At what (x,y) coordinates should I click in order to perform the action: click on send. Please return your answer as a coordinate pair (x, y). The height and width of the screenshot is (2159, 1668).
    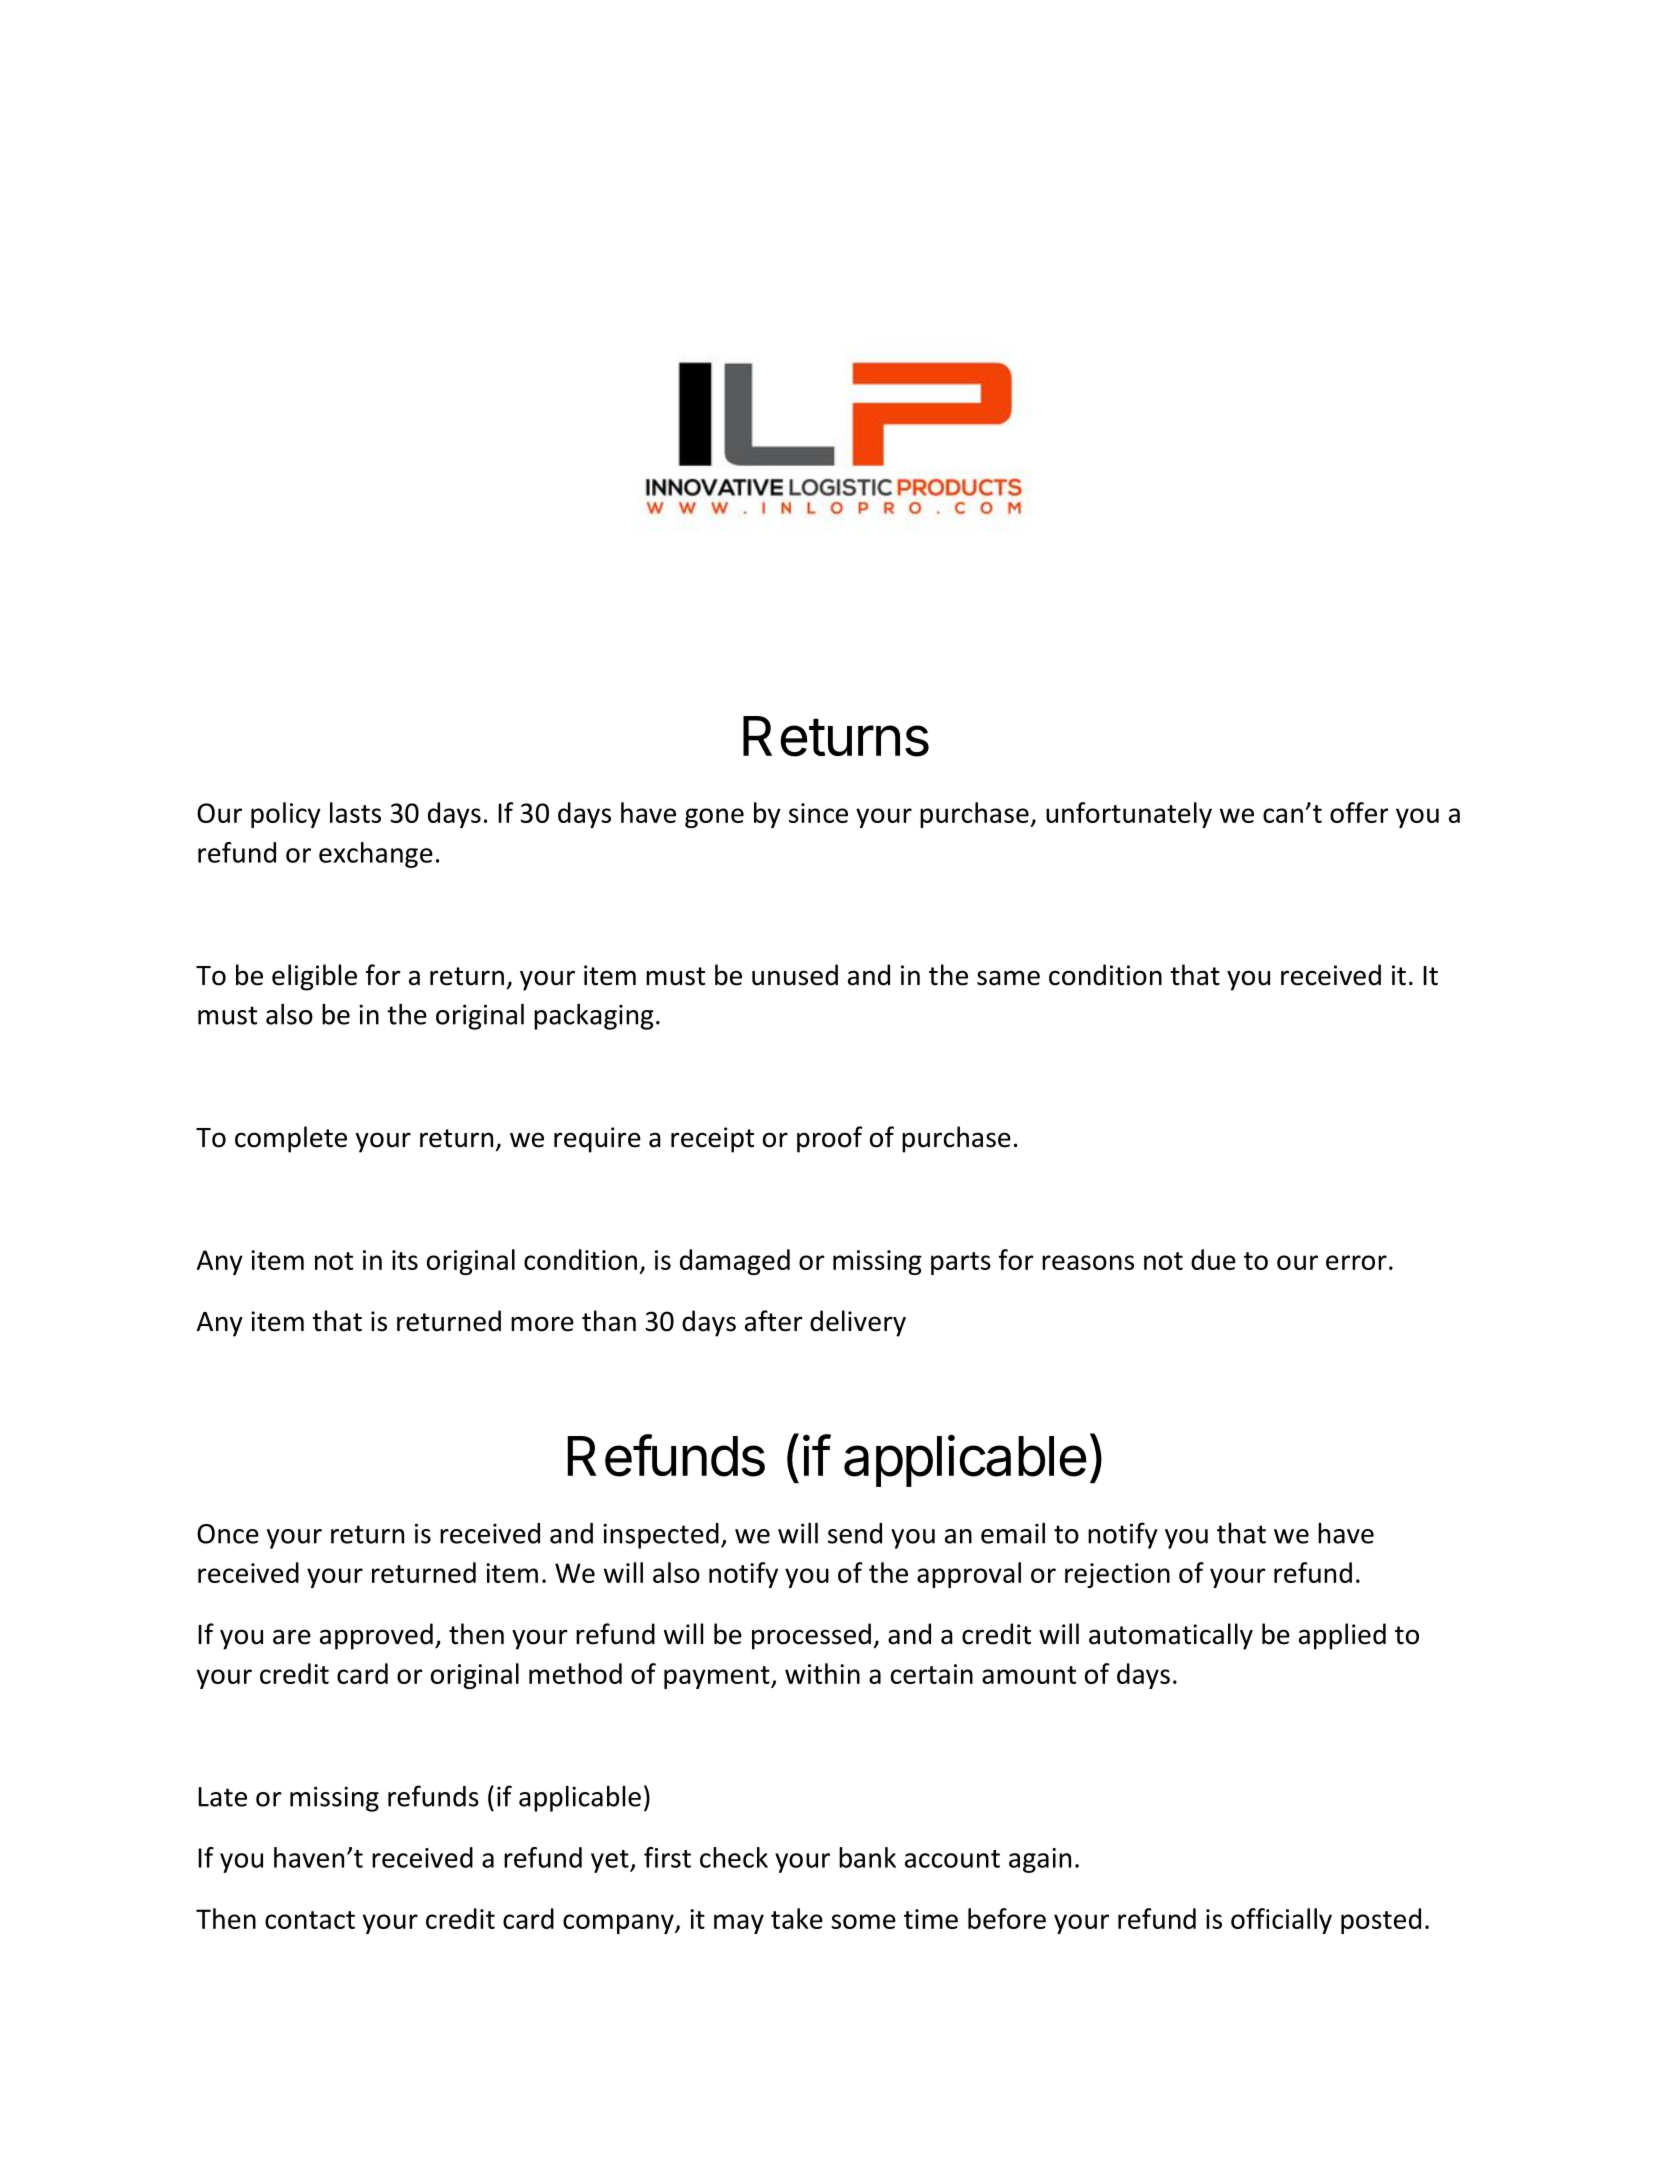
    Looking at the image, I should click on (855, 1533).
